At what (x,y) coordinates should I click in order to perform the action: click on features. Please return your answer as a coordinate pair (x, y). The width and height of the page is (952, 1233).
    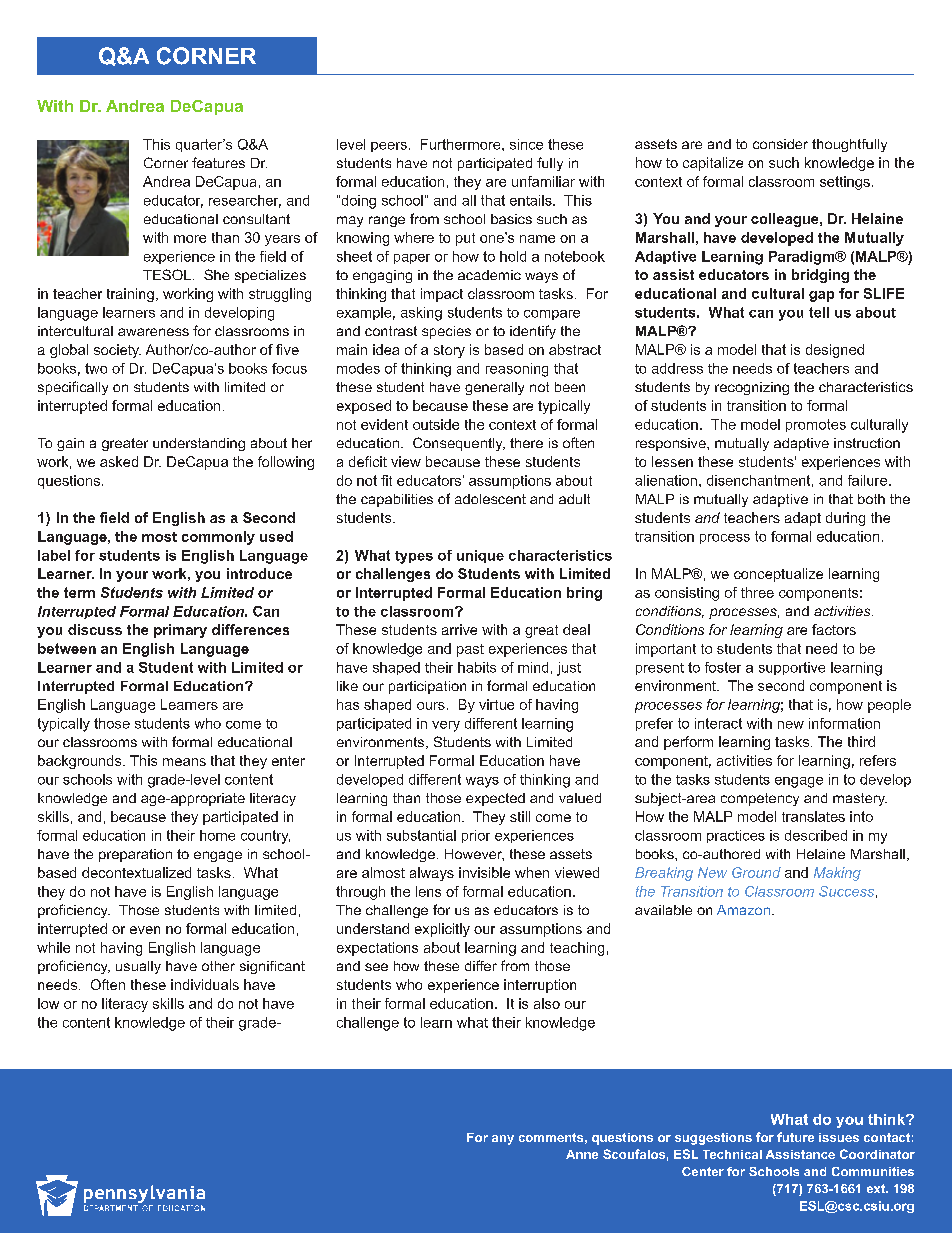
    Looking at the image, I should click on (218, 162).
